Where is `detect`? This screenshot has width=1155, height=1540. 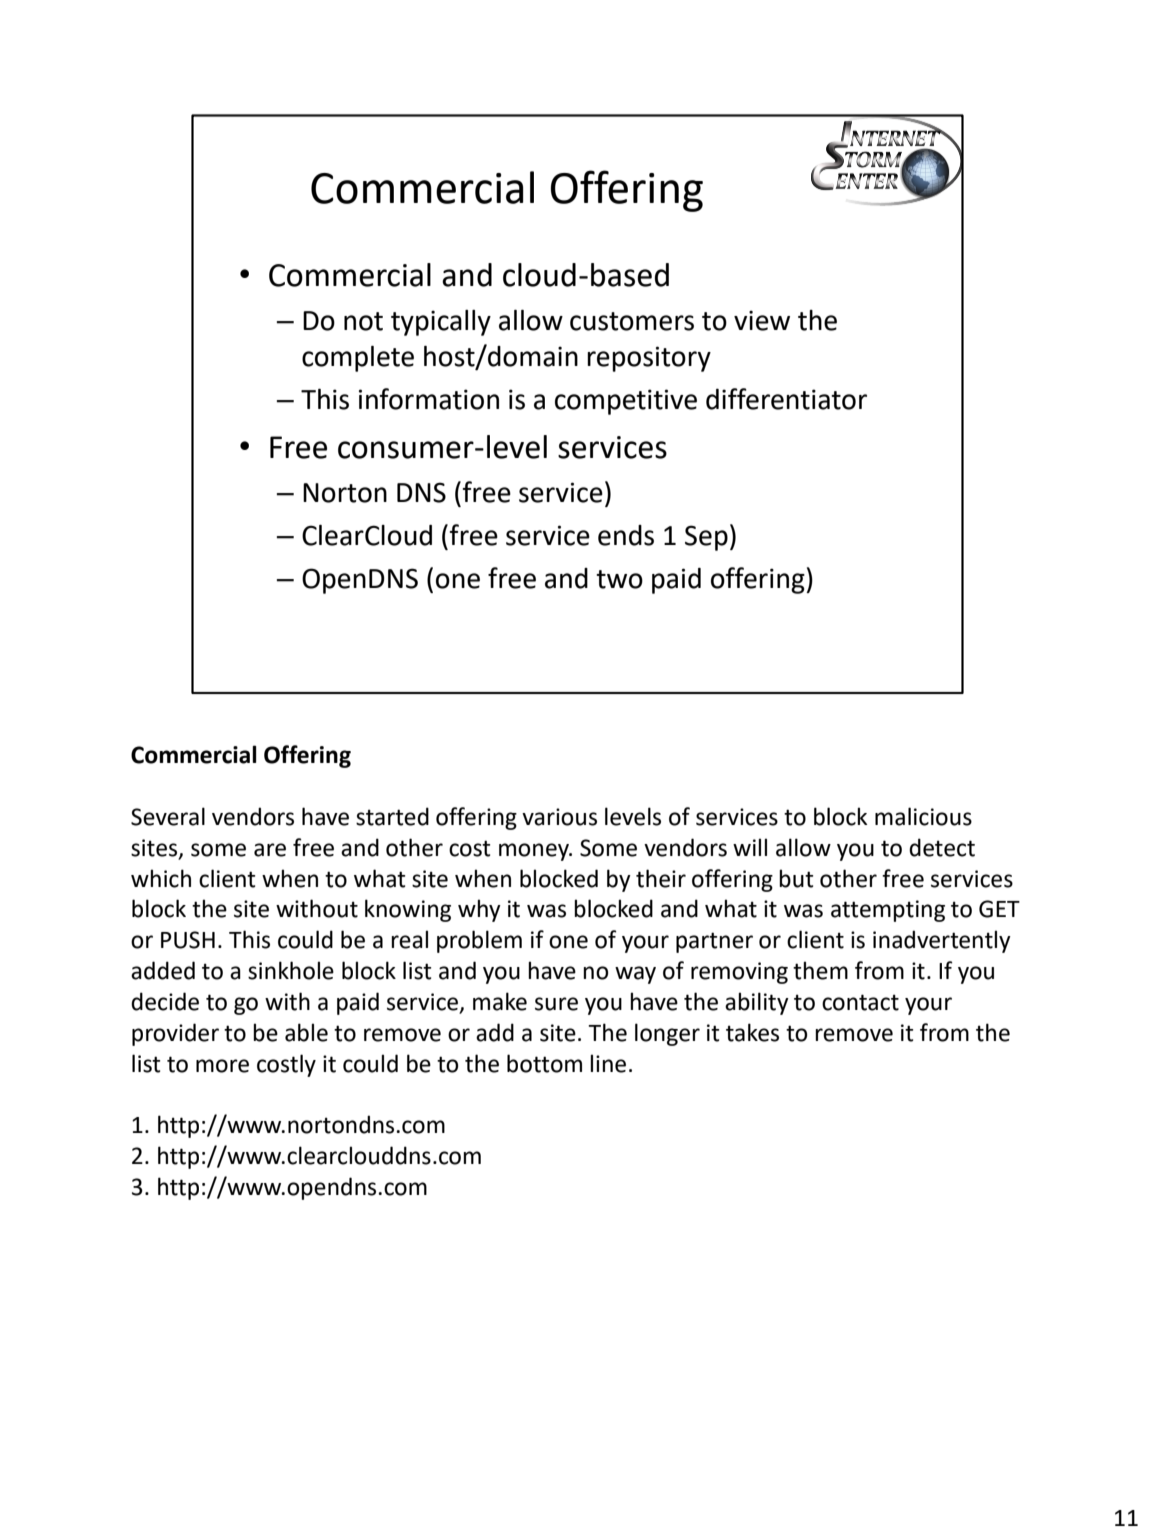 detect is located at coordinates (942, 847).
